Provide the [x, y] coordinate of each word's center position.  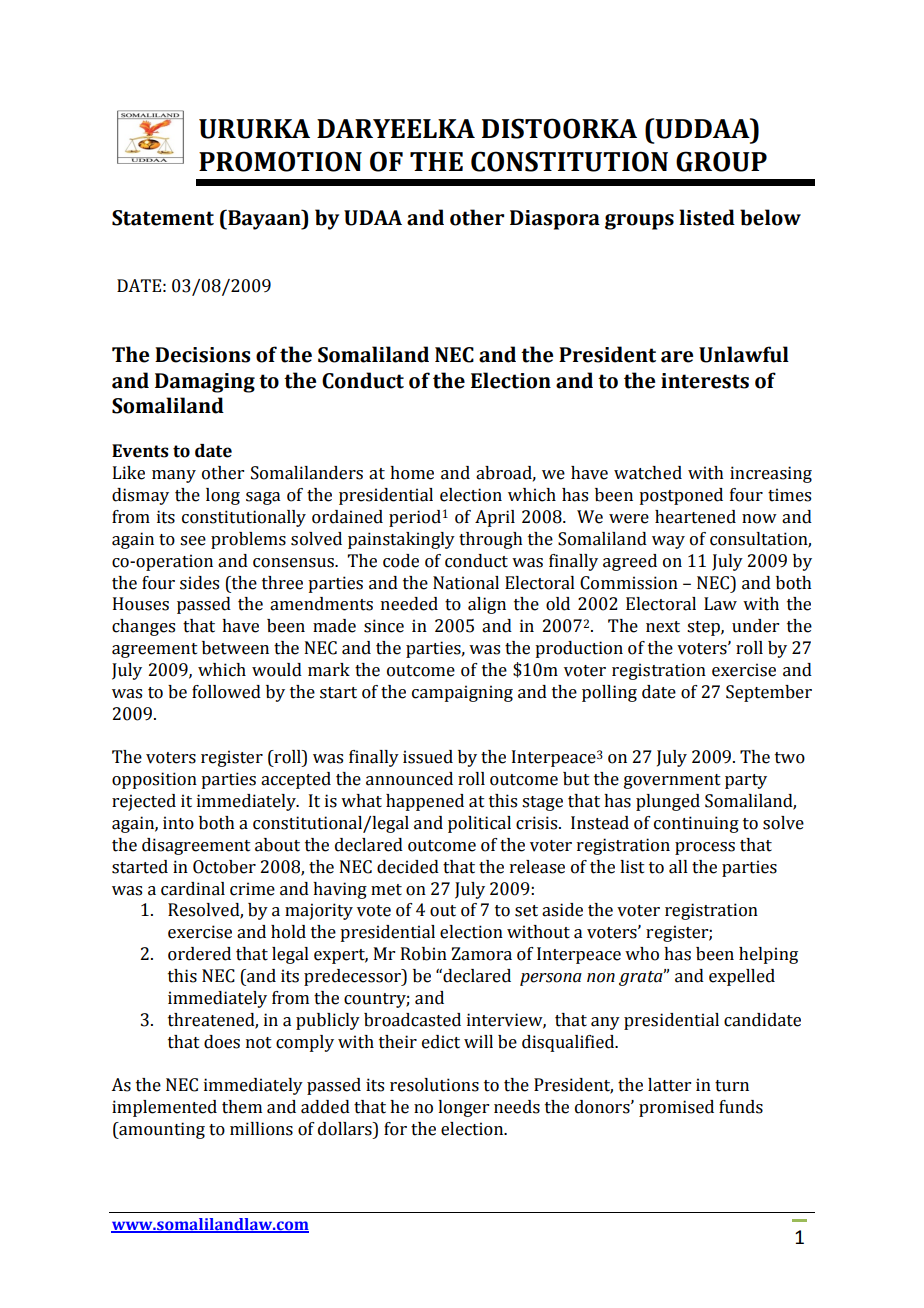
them [242, 1107]
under [755, 626]
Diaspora [555, 220]
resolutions [434, 1085]
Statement [163, 218]
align [487, 605]
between [235, 648]
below [770, 217]
